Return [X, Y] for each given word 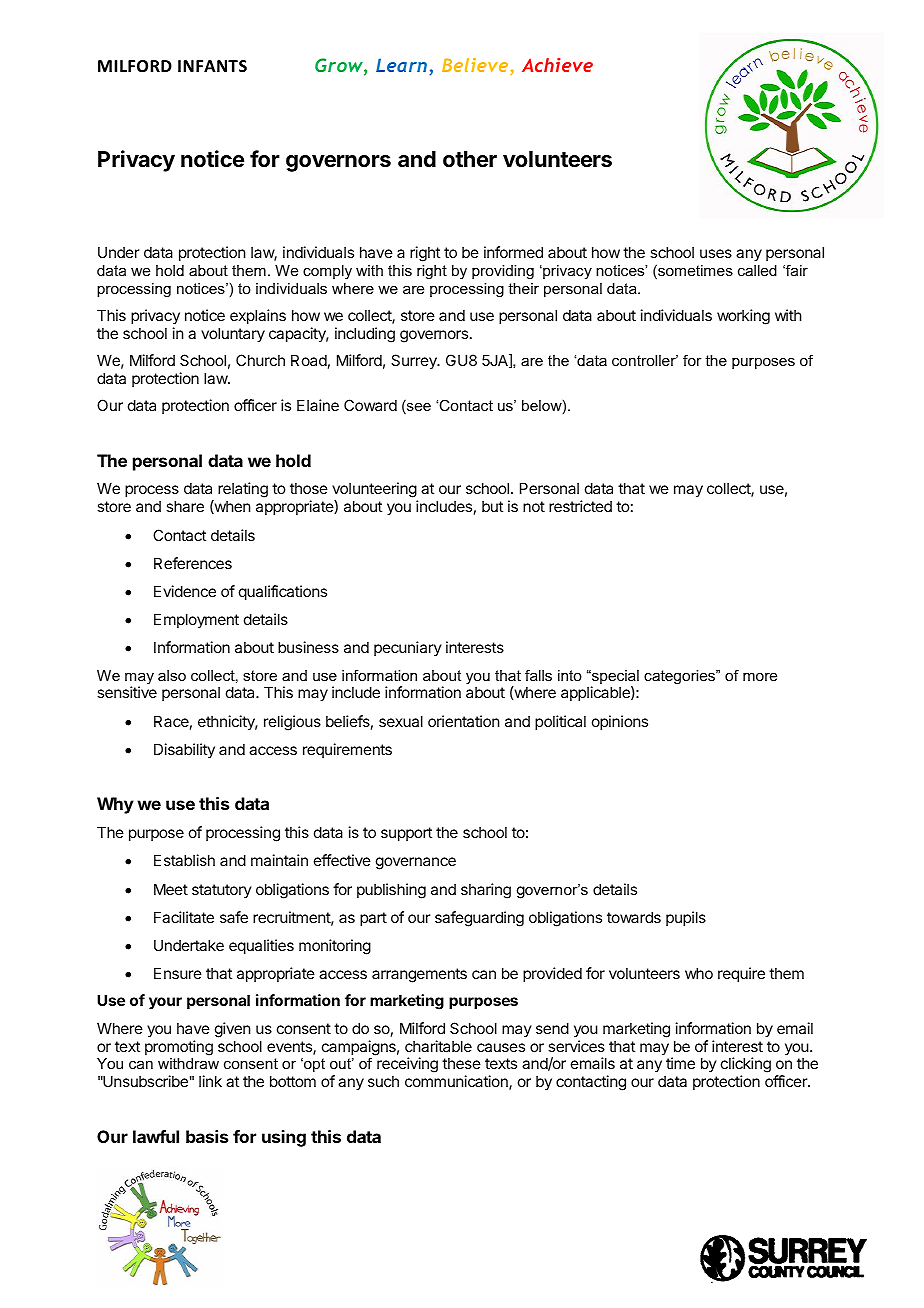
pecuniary [408, 648]
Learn [401, 65]
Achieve [557, 65]
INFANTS [212, 66]
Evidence [185, 591]
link [210, 1081]
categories [681, 677]
